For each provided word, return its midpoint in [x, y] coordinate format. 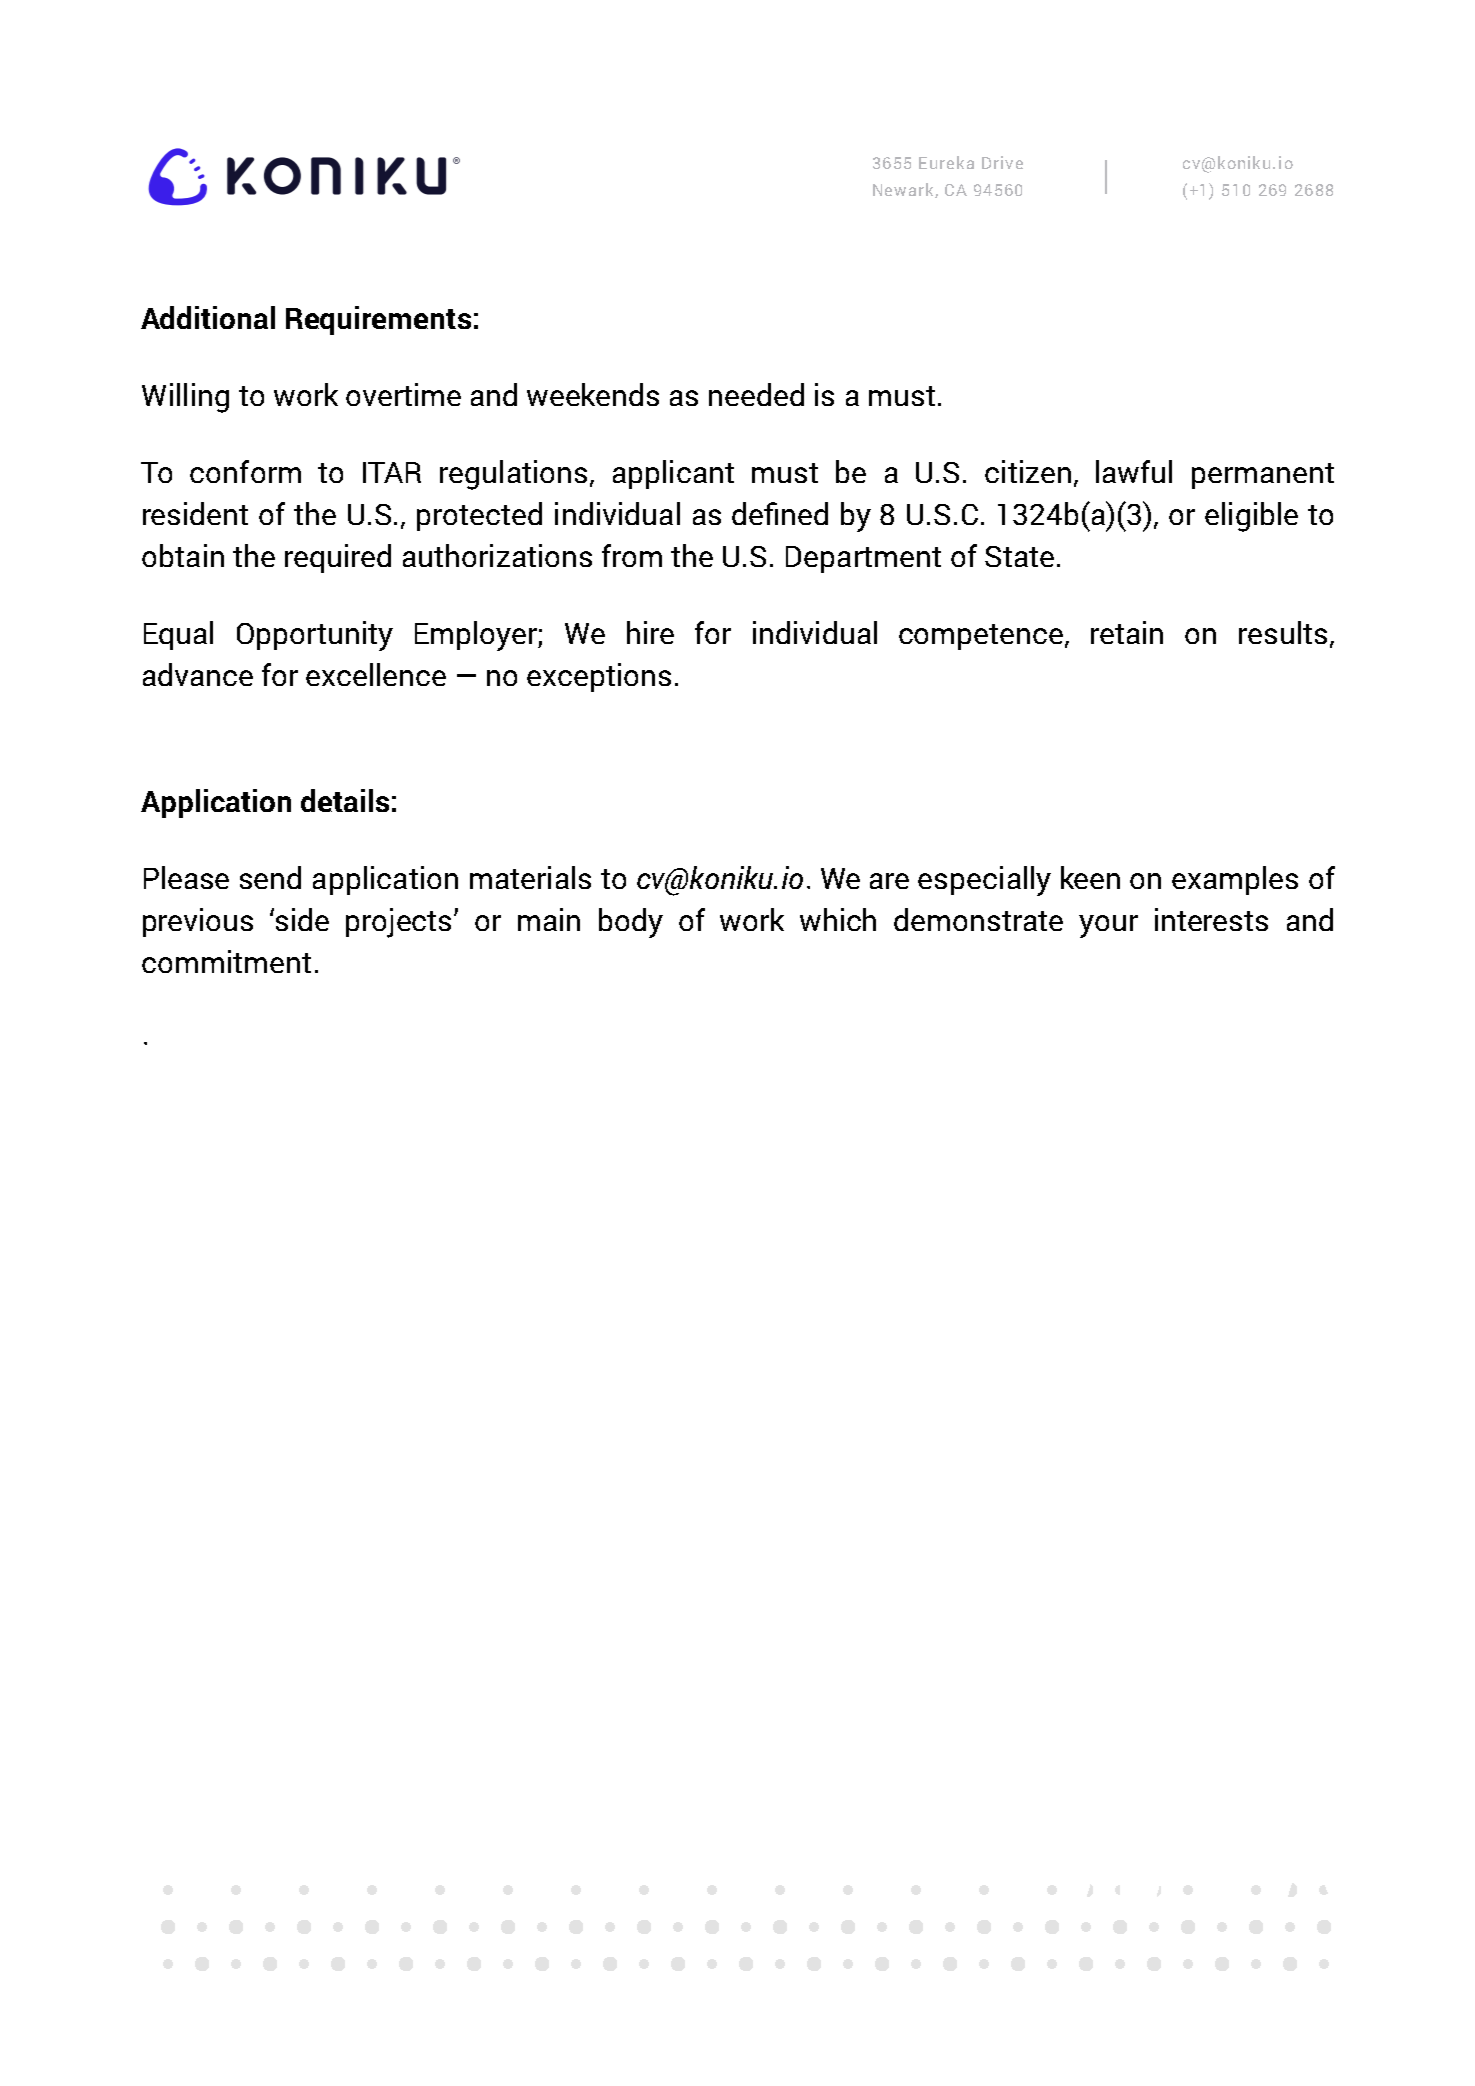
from [632, 555]
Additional [208, 317]
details [345, 800]
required [338, 558]
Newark [904, 190]
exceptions [599, 677]
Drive [1002, 162]
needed [756, 394]
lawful [1134, 471]
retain [1127, 632]
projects [400, 923]
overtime [403, 394]
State [1019, 556]
